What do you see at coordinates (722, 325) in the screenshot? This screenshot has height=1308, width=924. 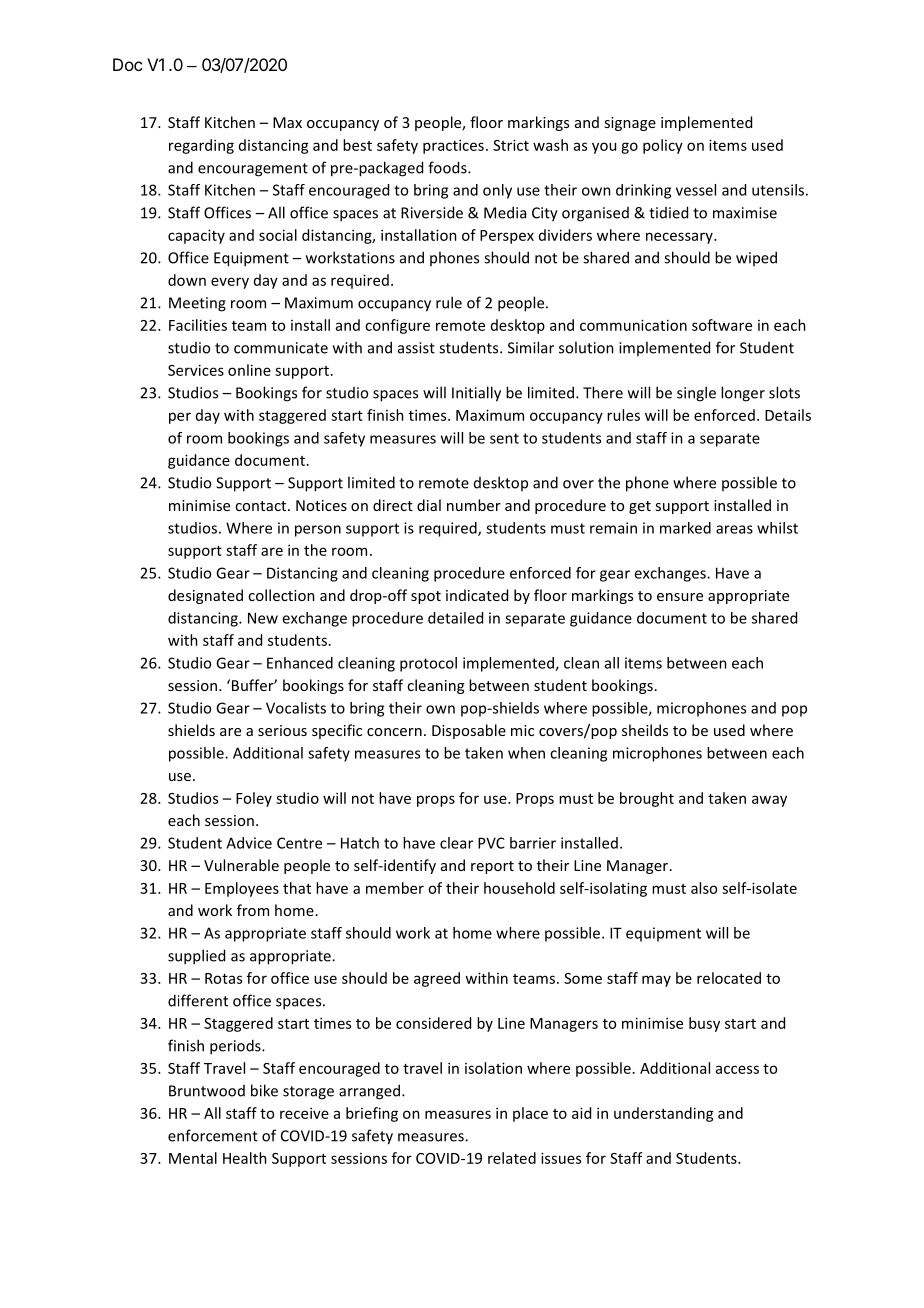 I see `software` at bounding box center [722, 325].
